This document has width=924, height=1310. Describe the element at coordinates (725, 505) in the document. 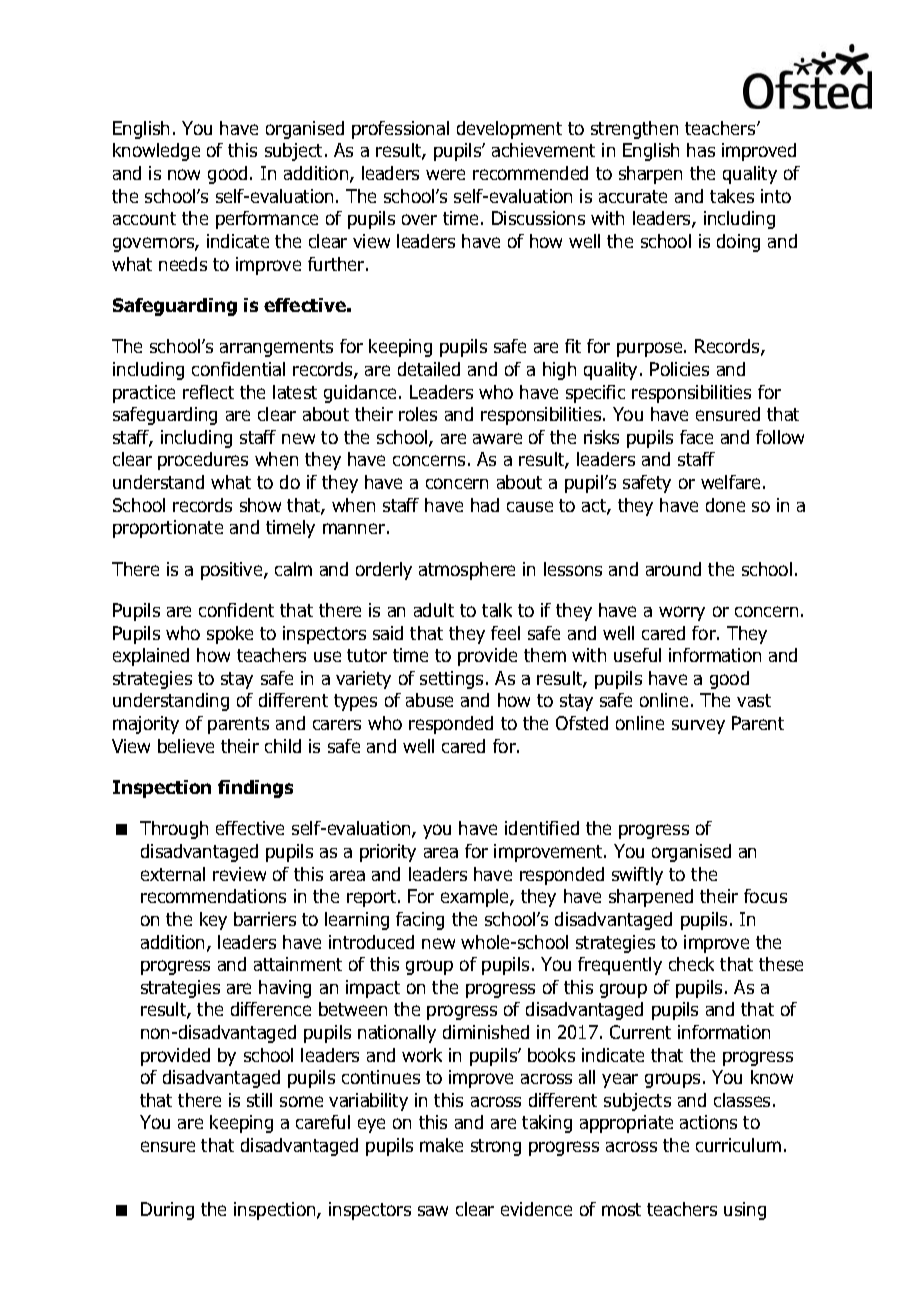

I see `done` at that location.
